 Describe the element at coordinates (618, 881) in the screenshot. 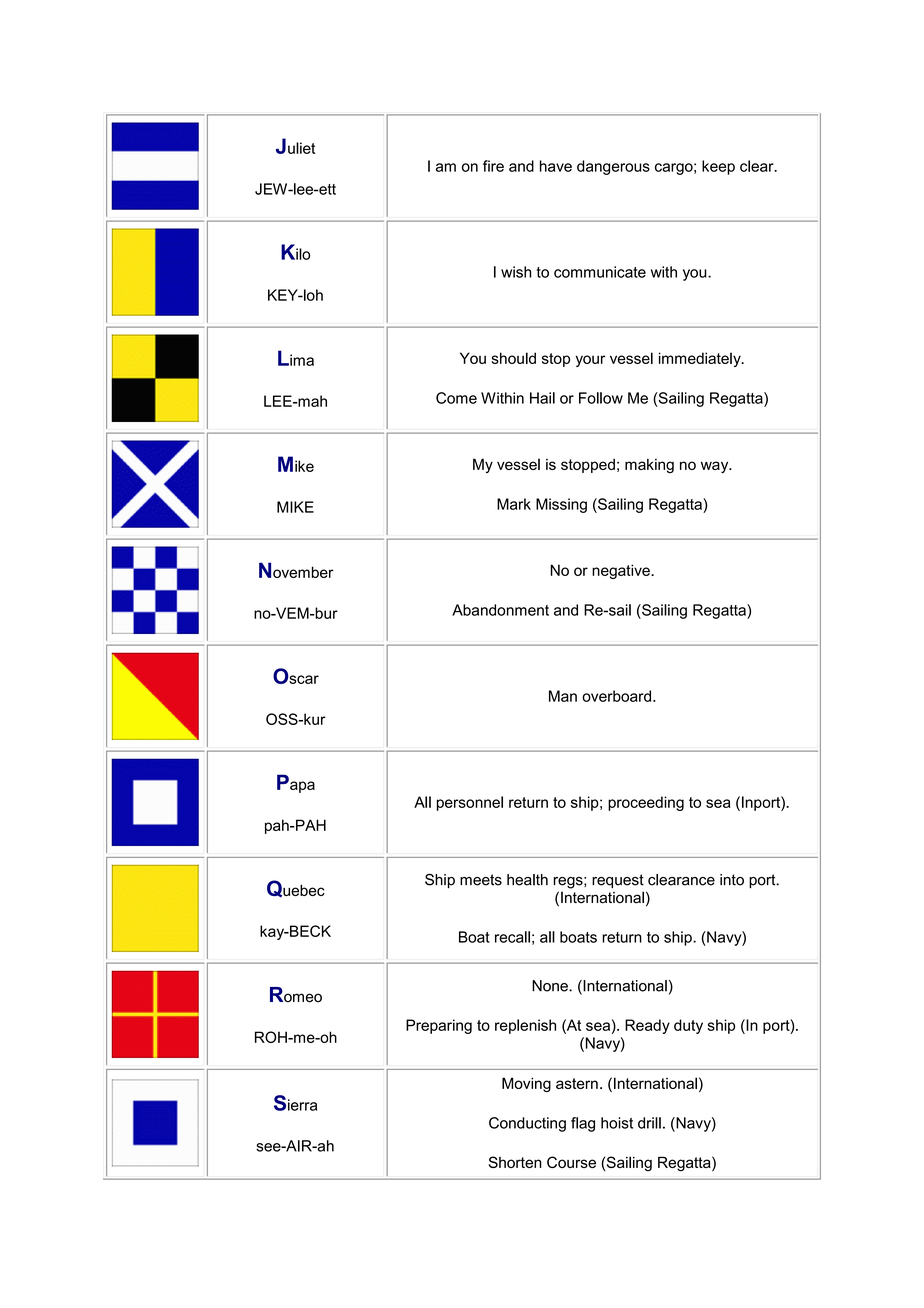

I see `request` at that location.
